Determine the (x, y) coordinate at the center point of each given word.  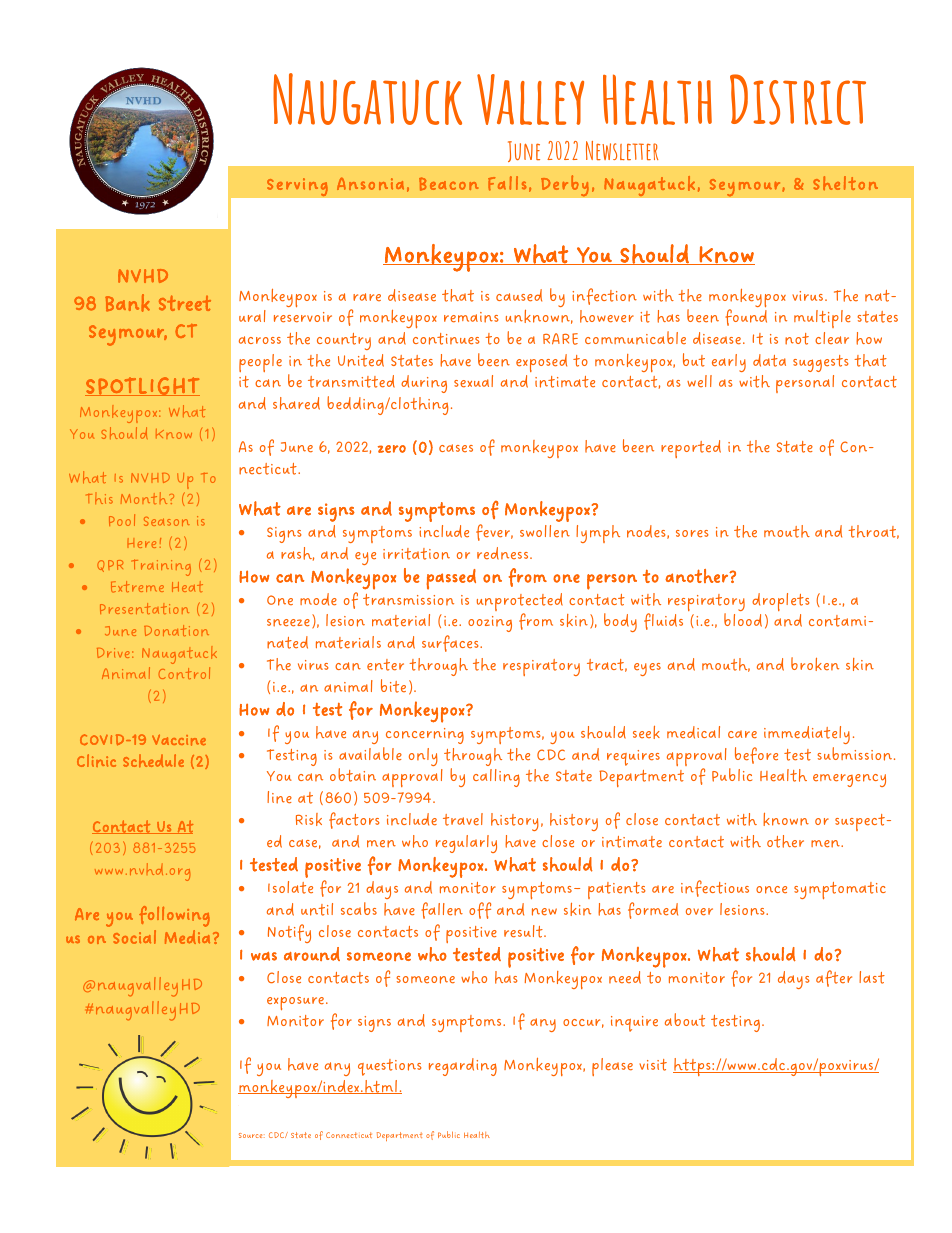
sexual (473, 381)
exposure (295, 1003)
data (769, 360)
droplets (780, 602)
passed (451, 579)
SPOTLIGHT (142, 386)
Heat (187, 586)
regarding (463, 1067)
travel (463, 819)
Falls (507, 183)
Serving (297, 187)
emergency (849, 780)
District (798, 99)
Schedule (153, 760)
